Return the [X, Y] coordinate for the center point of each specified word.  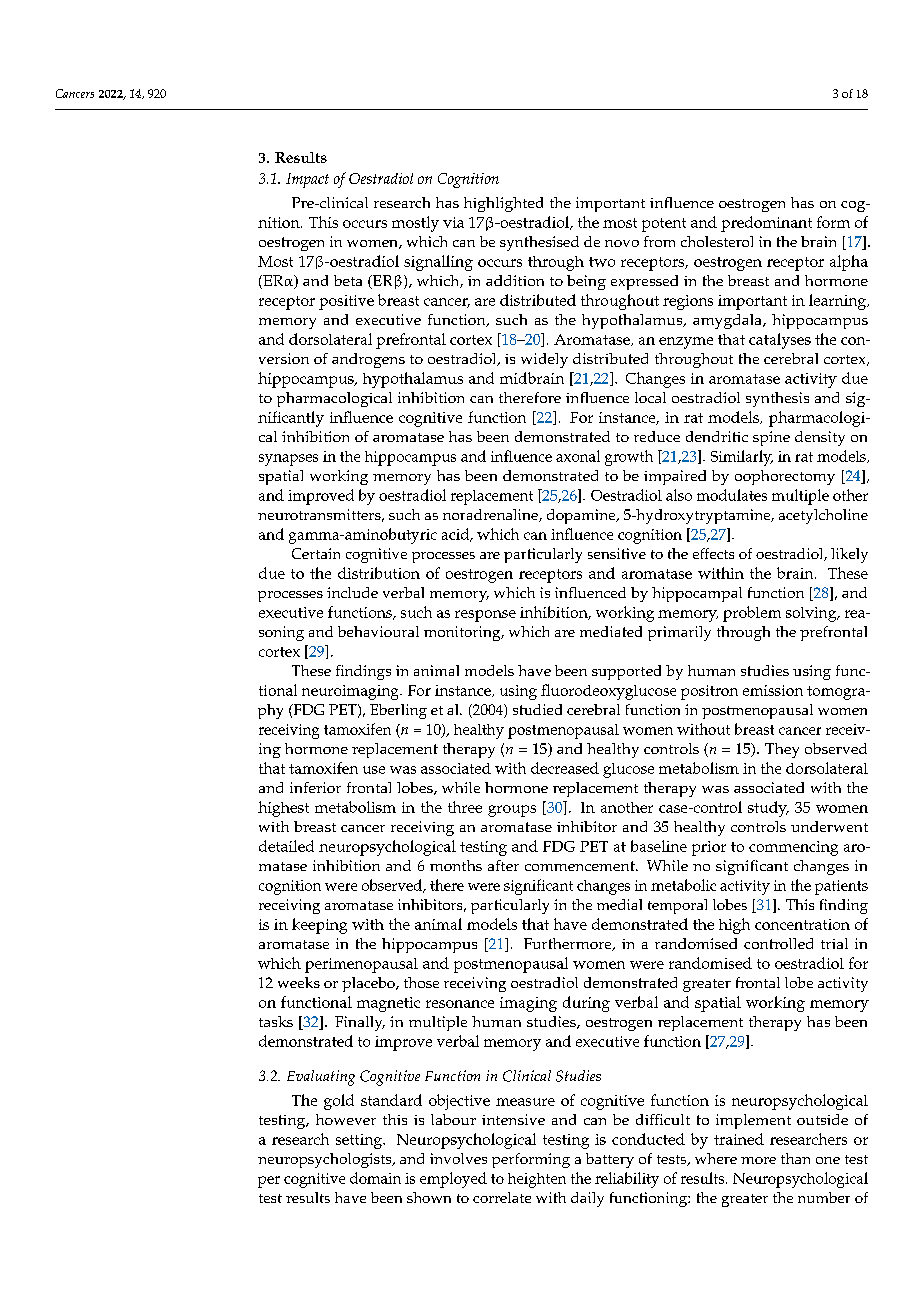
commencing [793, 848]
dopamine [582, 516]
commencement [581, 866]
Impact [307, 180]
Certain [316, 553]
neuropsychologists [326, 1160]
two [602, 262]
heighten [537, 1180]
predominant [766, 224]
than [795, 1158]
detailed [286, 846]
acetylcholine [823, 516]
